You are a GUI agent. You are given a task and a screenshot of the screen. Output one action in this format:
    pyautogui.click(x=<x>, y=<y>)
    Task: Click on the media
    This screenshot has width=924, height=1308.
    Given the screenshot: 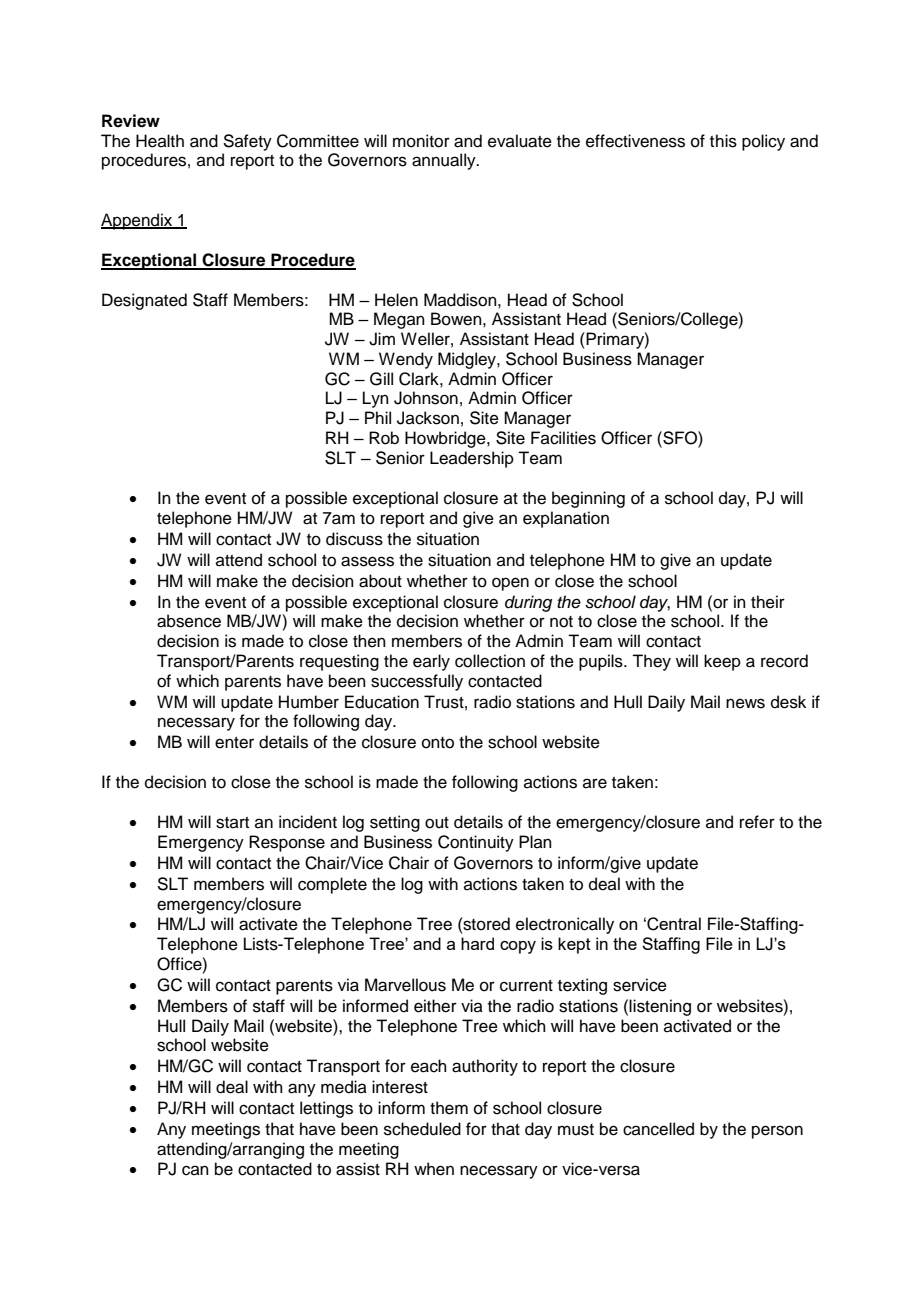 What is the action you would take?
    pyautogui.click(x=344, y=1087)
